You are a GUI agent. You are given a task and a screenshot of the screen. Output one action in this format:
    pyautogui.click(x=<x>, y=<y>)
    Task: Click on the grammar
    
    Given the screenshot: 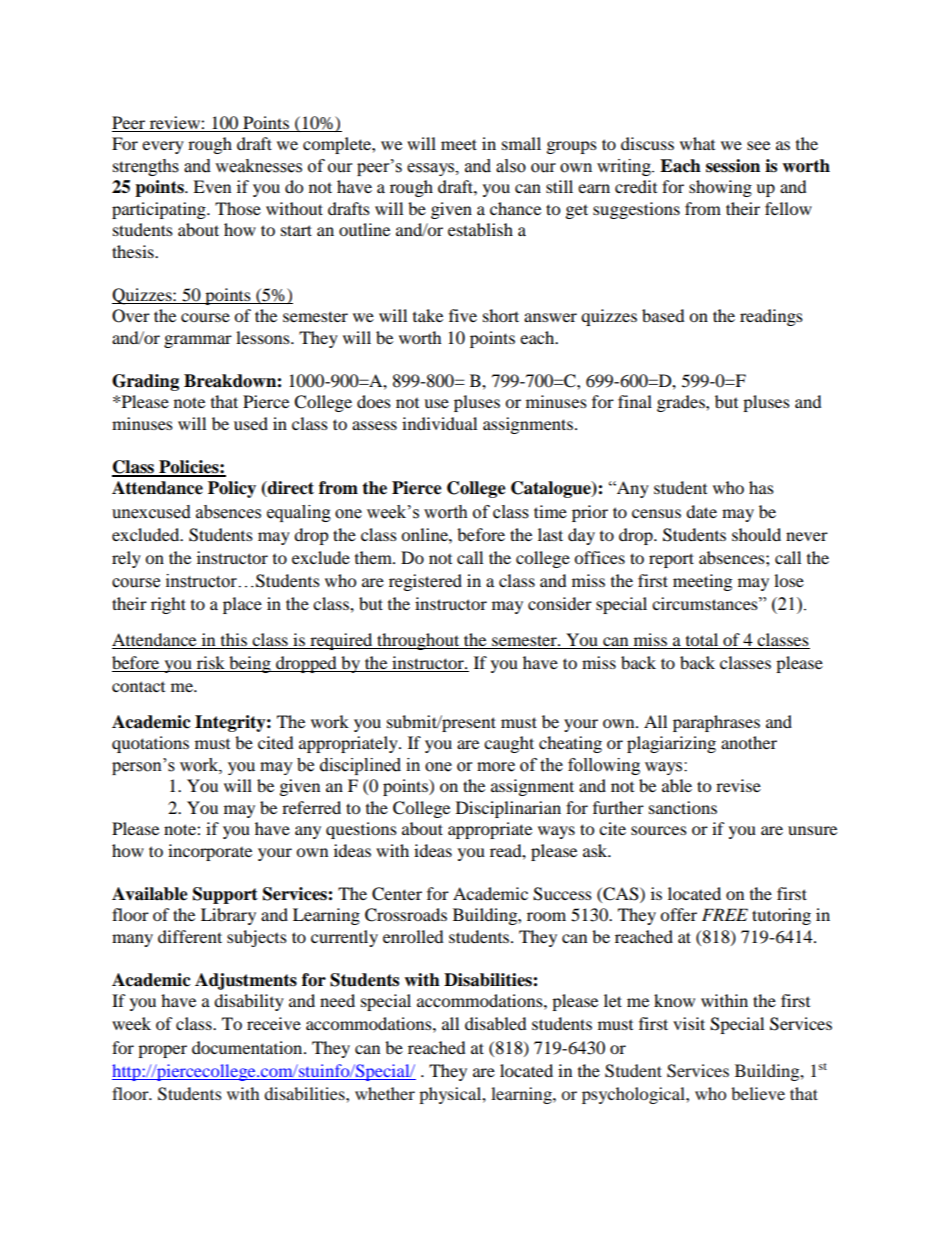 What is the action you would take?
    pyautogui.click(x=198, y=341)
